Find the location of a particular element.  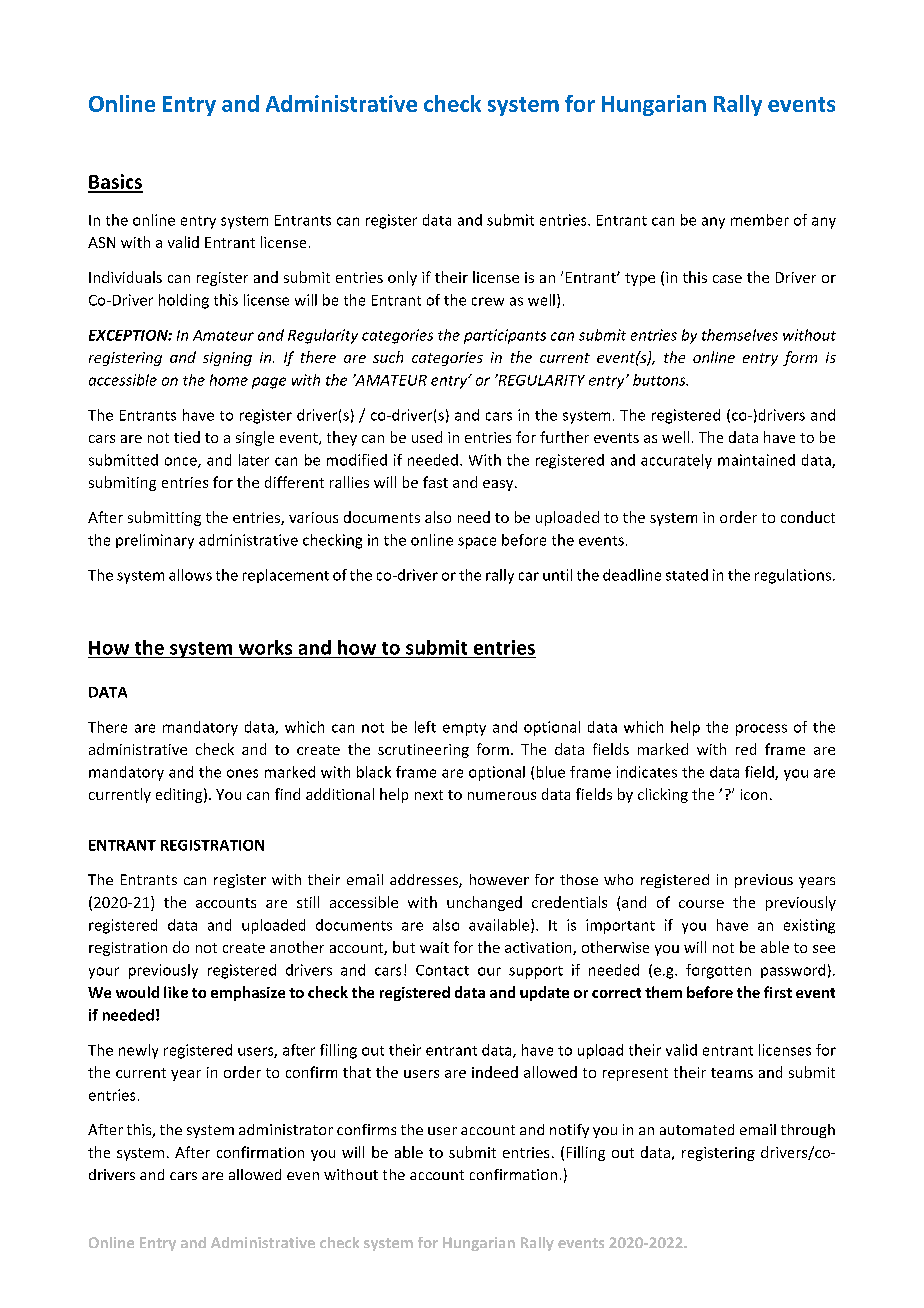

works is located at coordinates (265, 647).
